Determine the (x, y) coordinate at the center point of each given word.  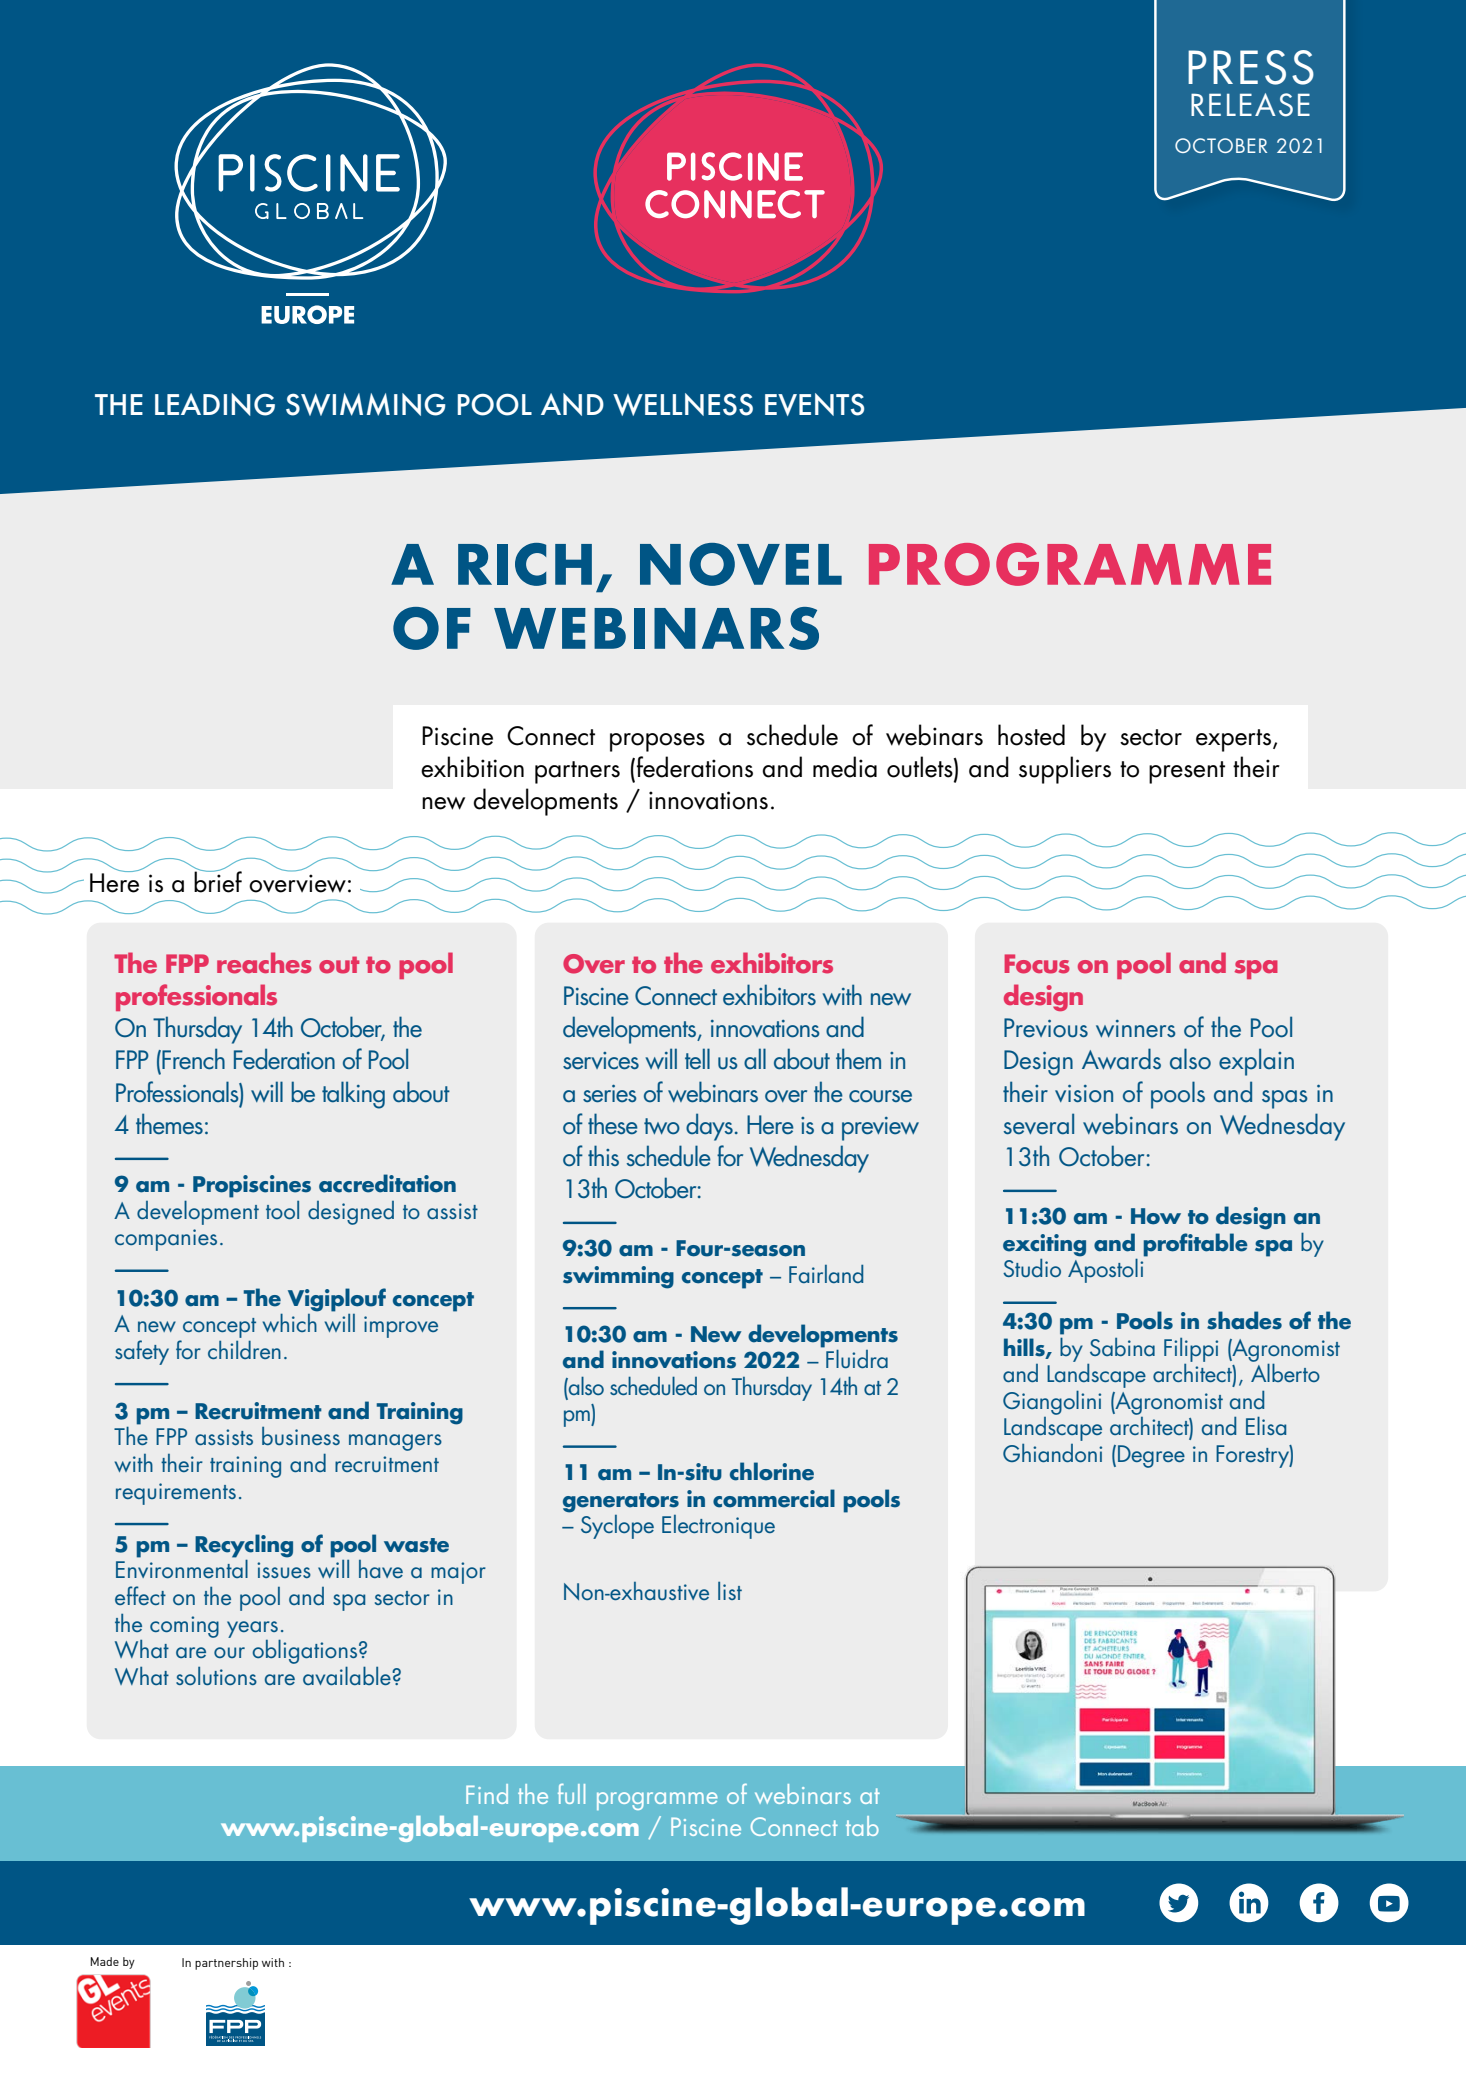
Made (104, 1961)
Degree (1151, 1456)
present (1187, 772)
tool (282, 1210)
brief (218, 881)
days (709, 1127)
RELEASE (1250, 105)
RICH (525, 564)
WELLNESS (683, 404)
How (1156, 1216)
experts (1233, 740)
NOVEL (741, 564)
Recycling (244, 1547)
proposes (657, 742)
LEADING (215, 404)
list (730, 1591)
